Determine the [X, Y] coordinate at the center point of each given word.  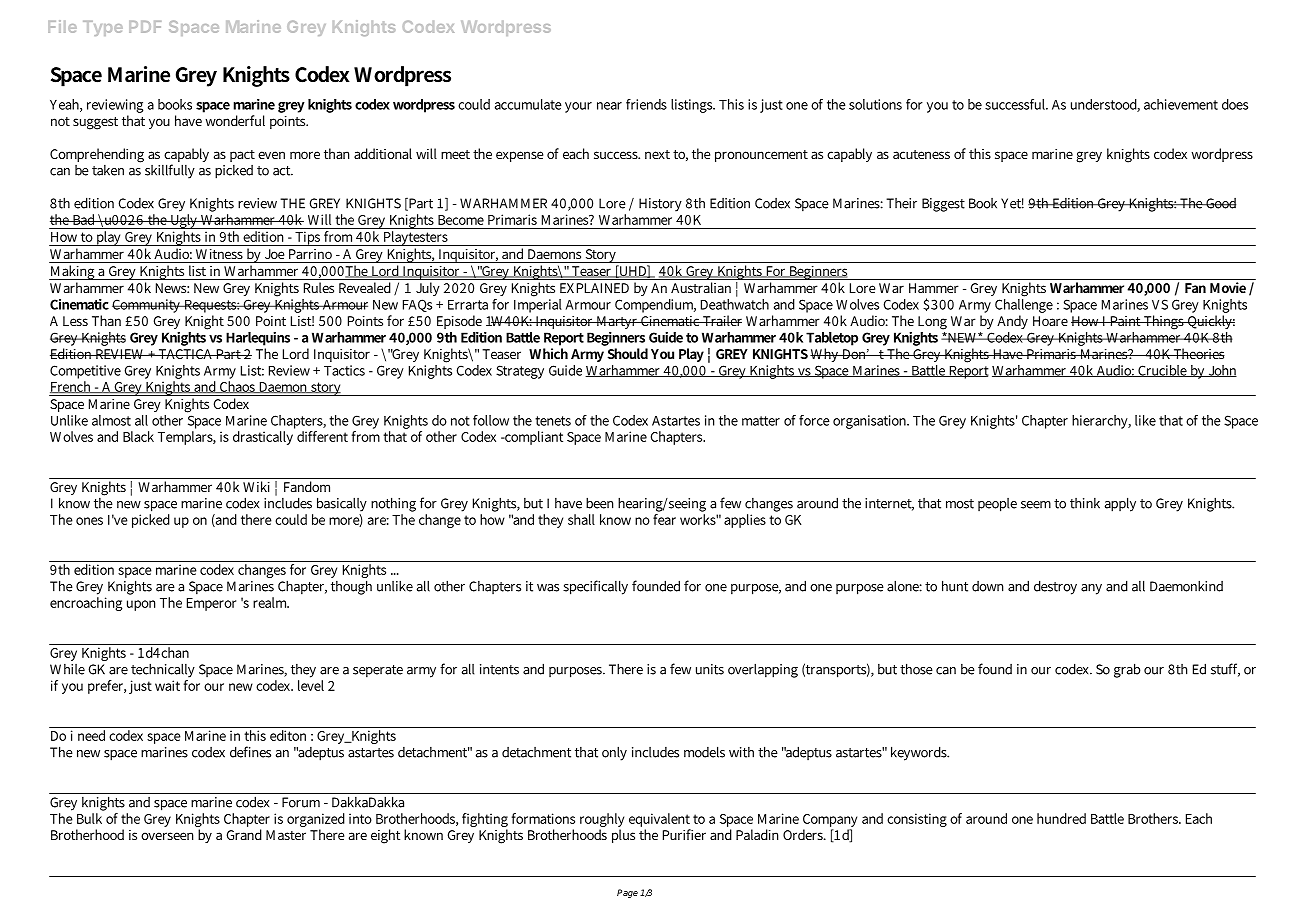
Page [627, 893]
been [599, 503]
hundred [1061, 818]
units [710, 669]
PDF [145, 27]
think [1085, 503]
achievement [1181, 104]
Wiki [257, 485]
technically [163, 670]
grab [1127, 670]
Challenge [1024, 304]
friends [646, 104]
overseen [167, 836]
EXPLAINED [594, 288]
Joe [274, 256]
